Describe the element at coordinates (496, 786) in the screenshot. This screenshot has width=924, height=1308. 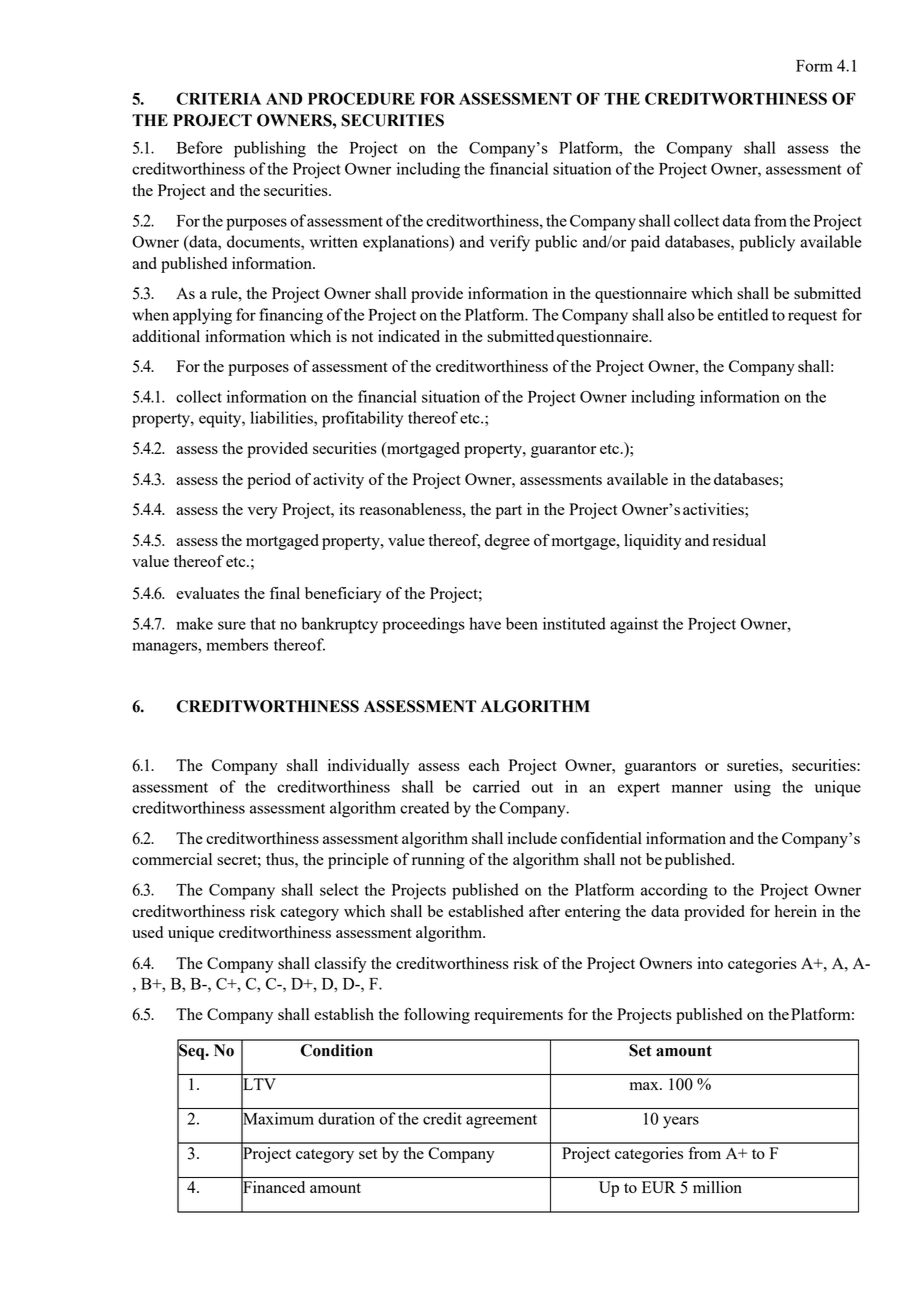
I see `carried` at that location.
